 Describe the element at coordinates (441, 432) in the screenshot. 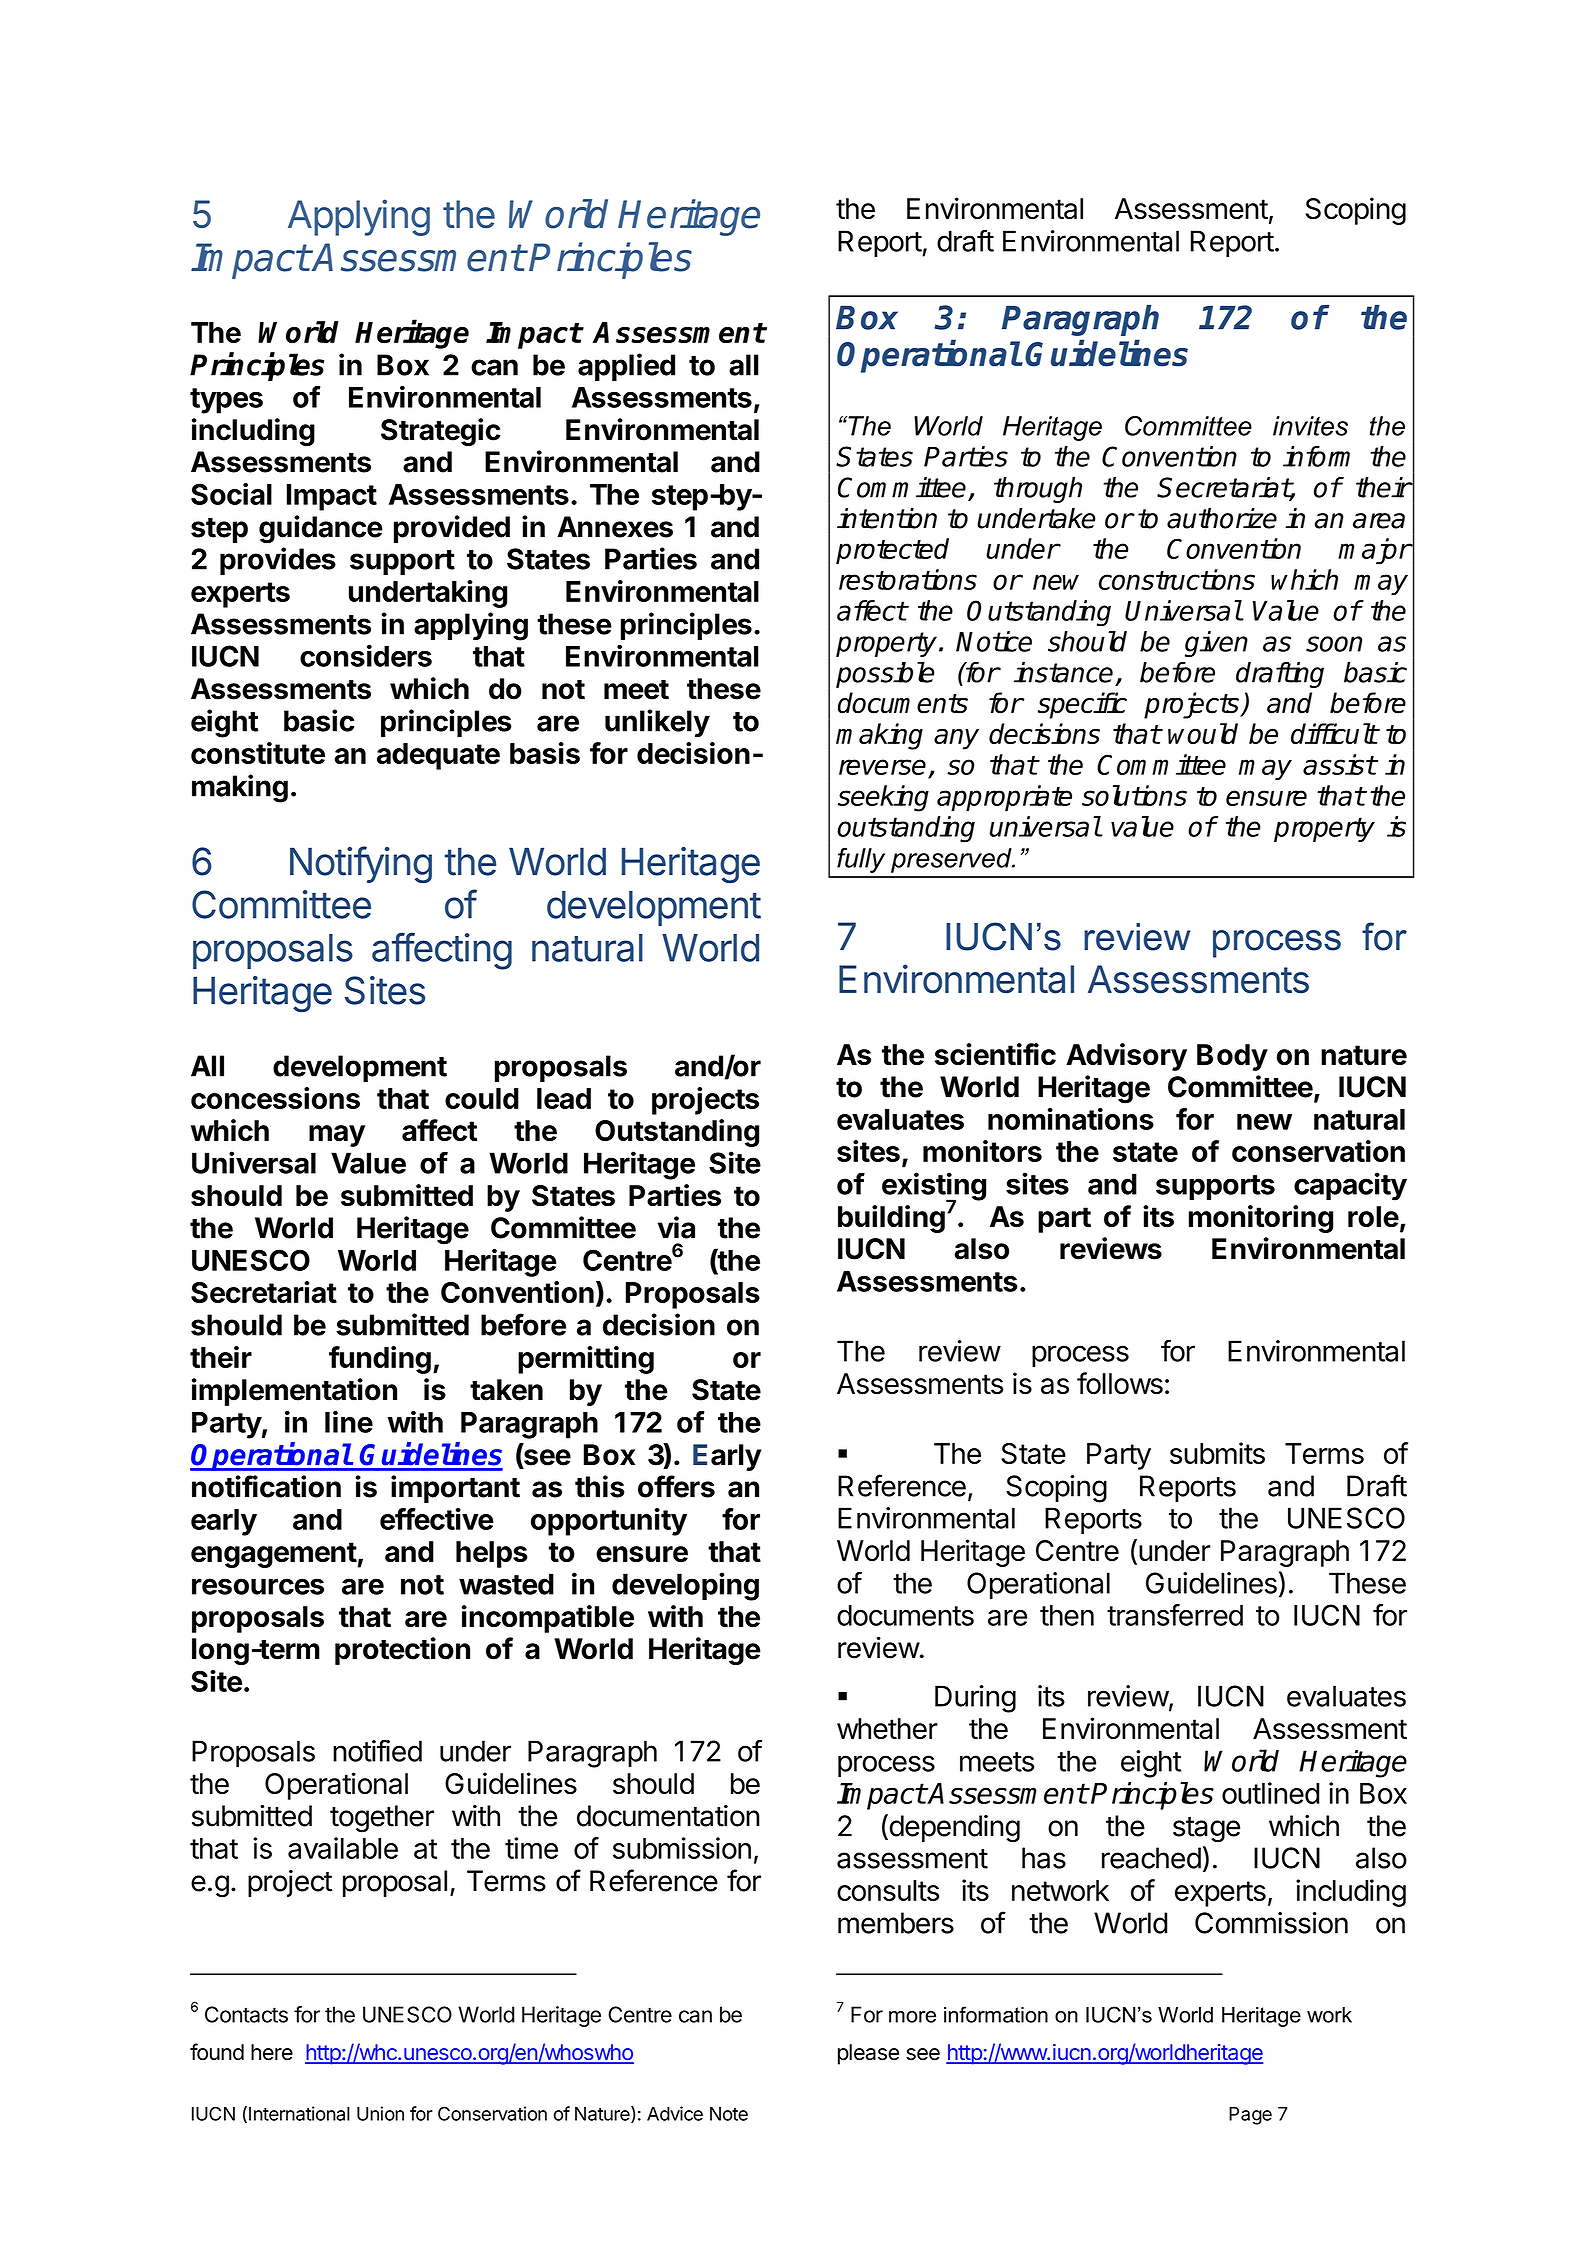

I see `Strategic` at that location.
